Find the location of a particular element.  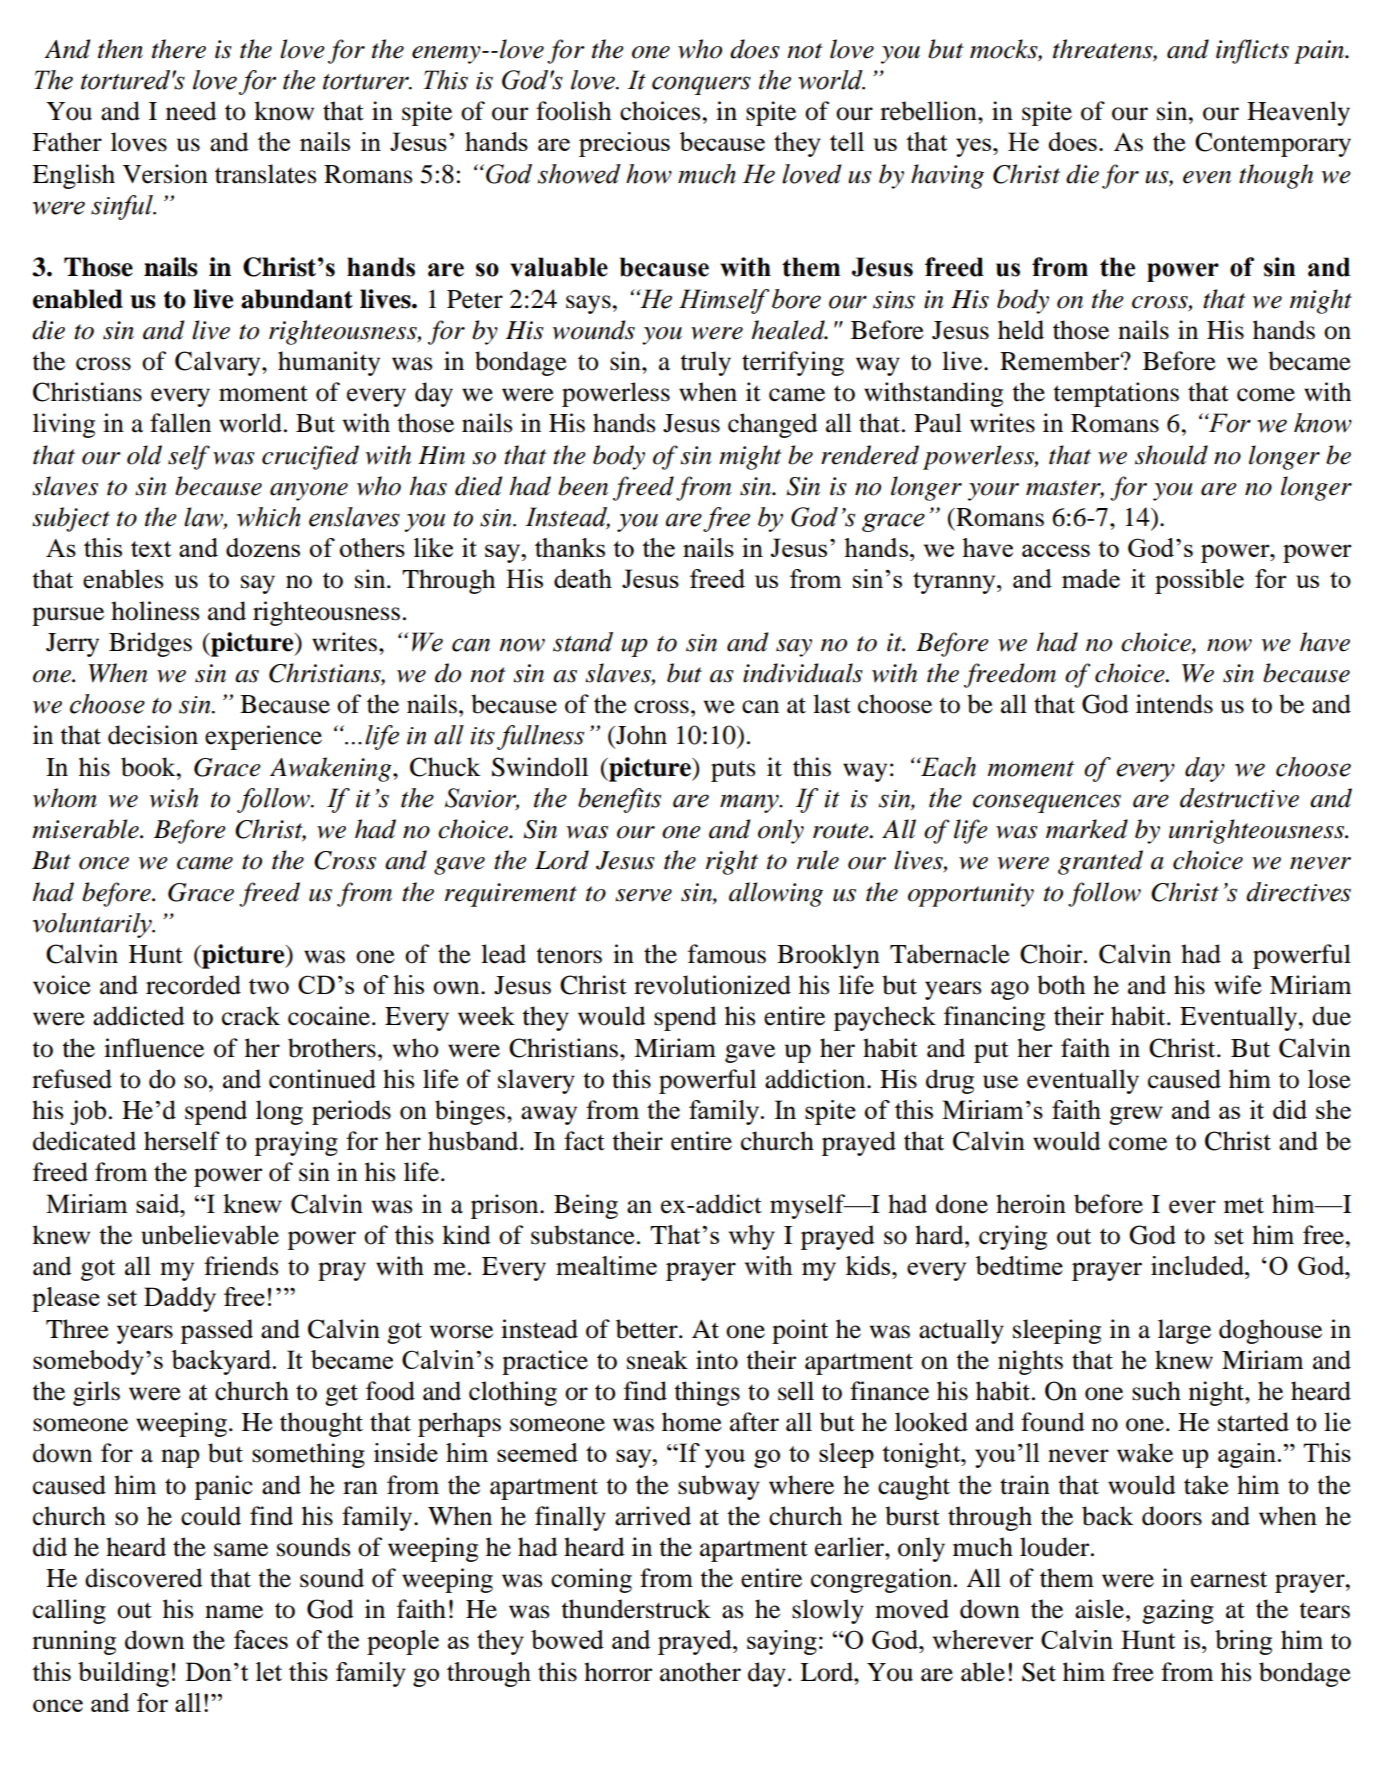

need is located at coordinates (191, 111).
